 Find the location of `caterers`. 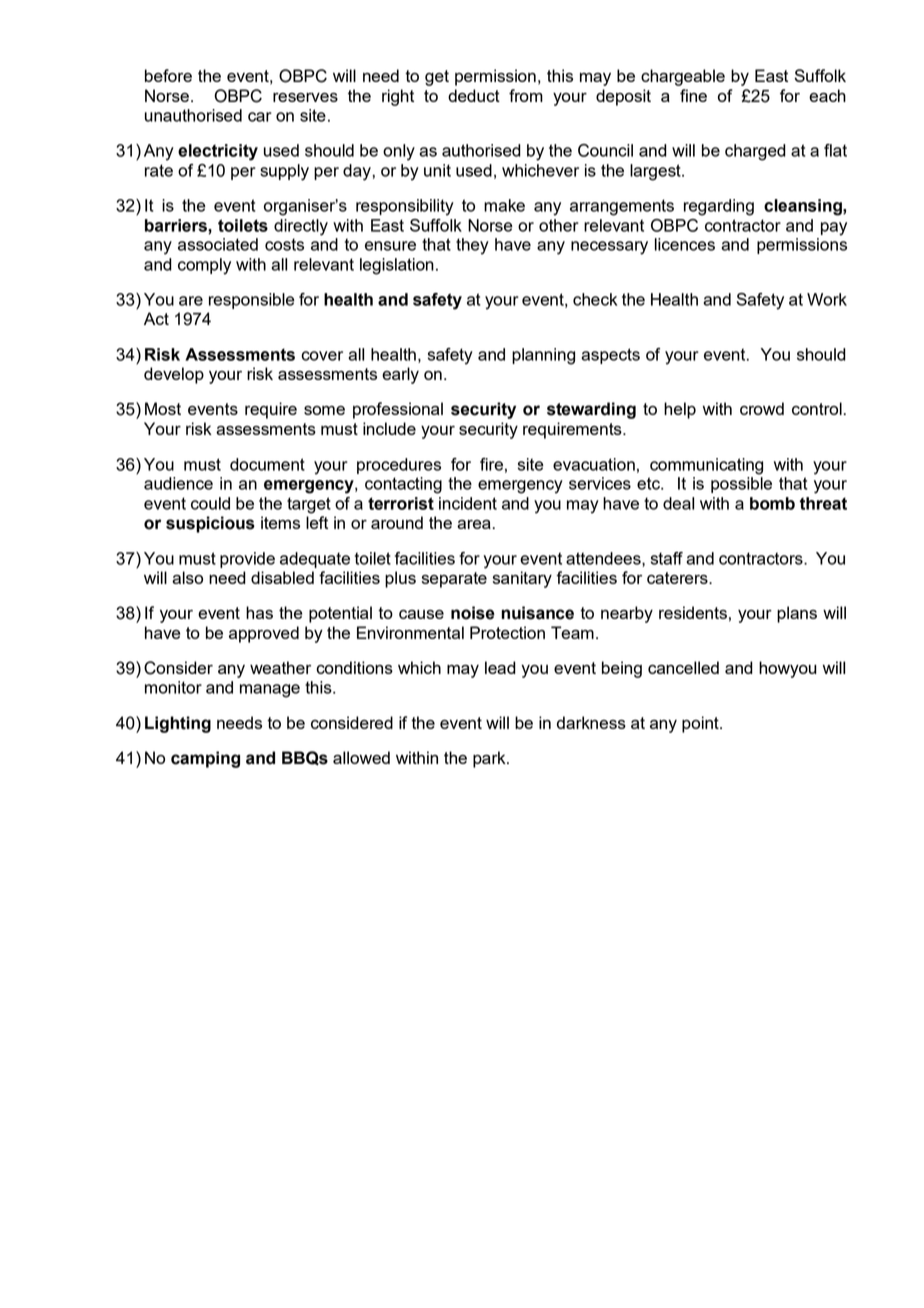

caterers is located at coordinates (678, 578).
